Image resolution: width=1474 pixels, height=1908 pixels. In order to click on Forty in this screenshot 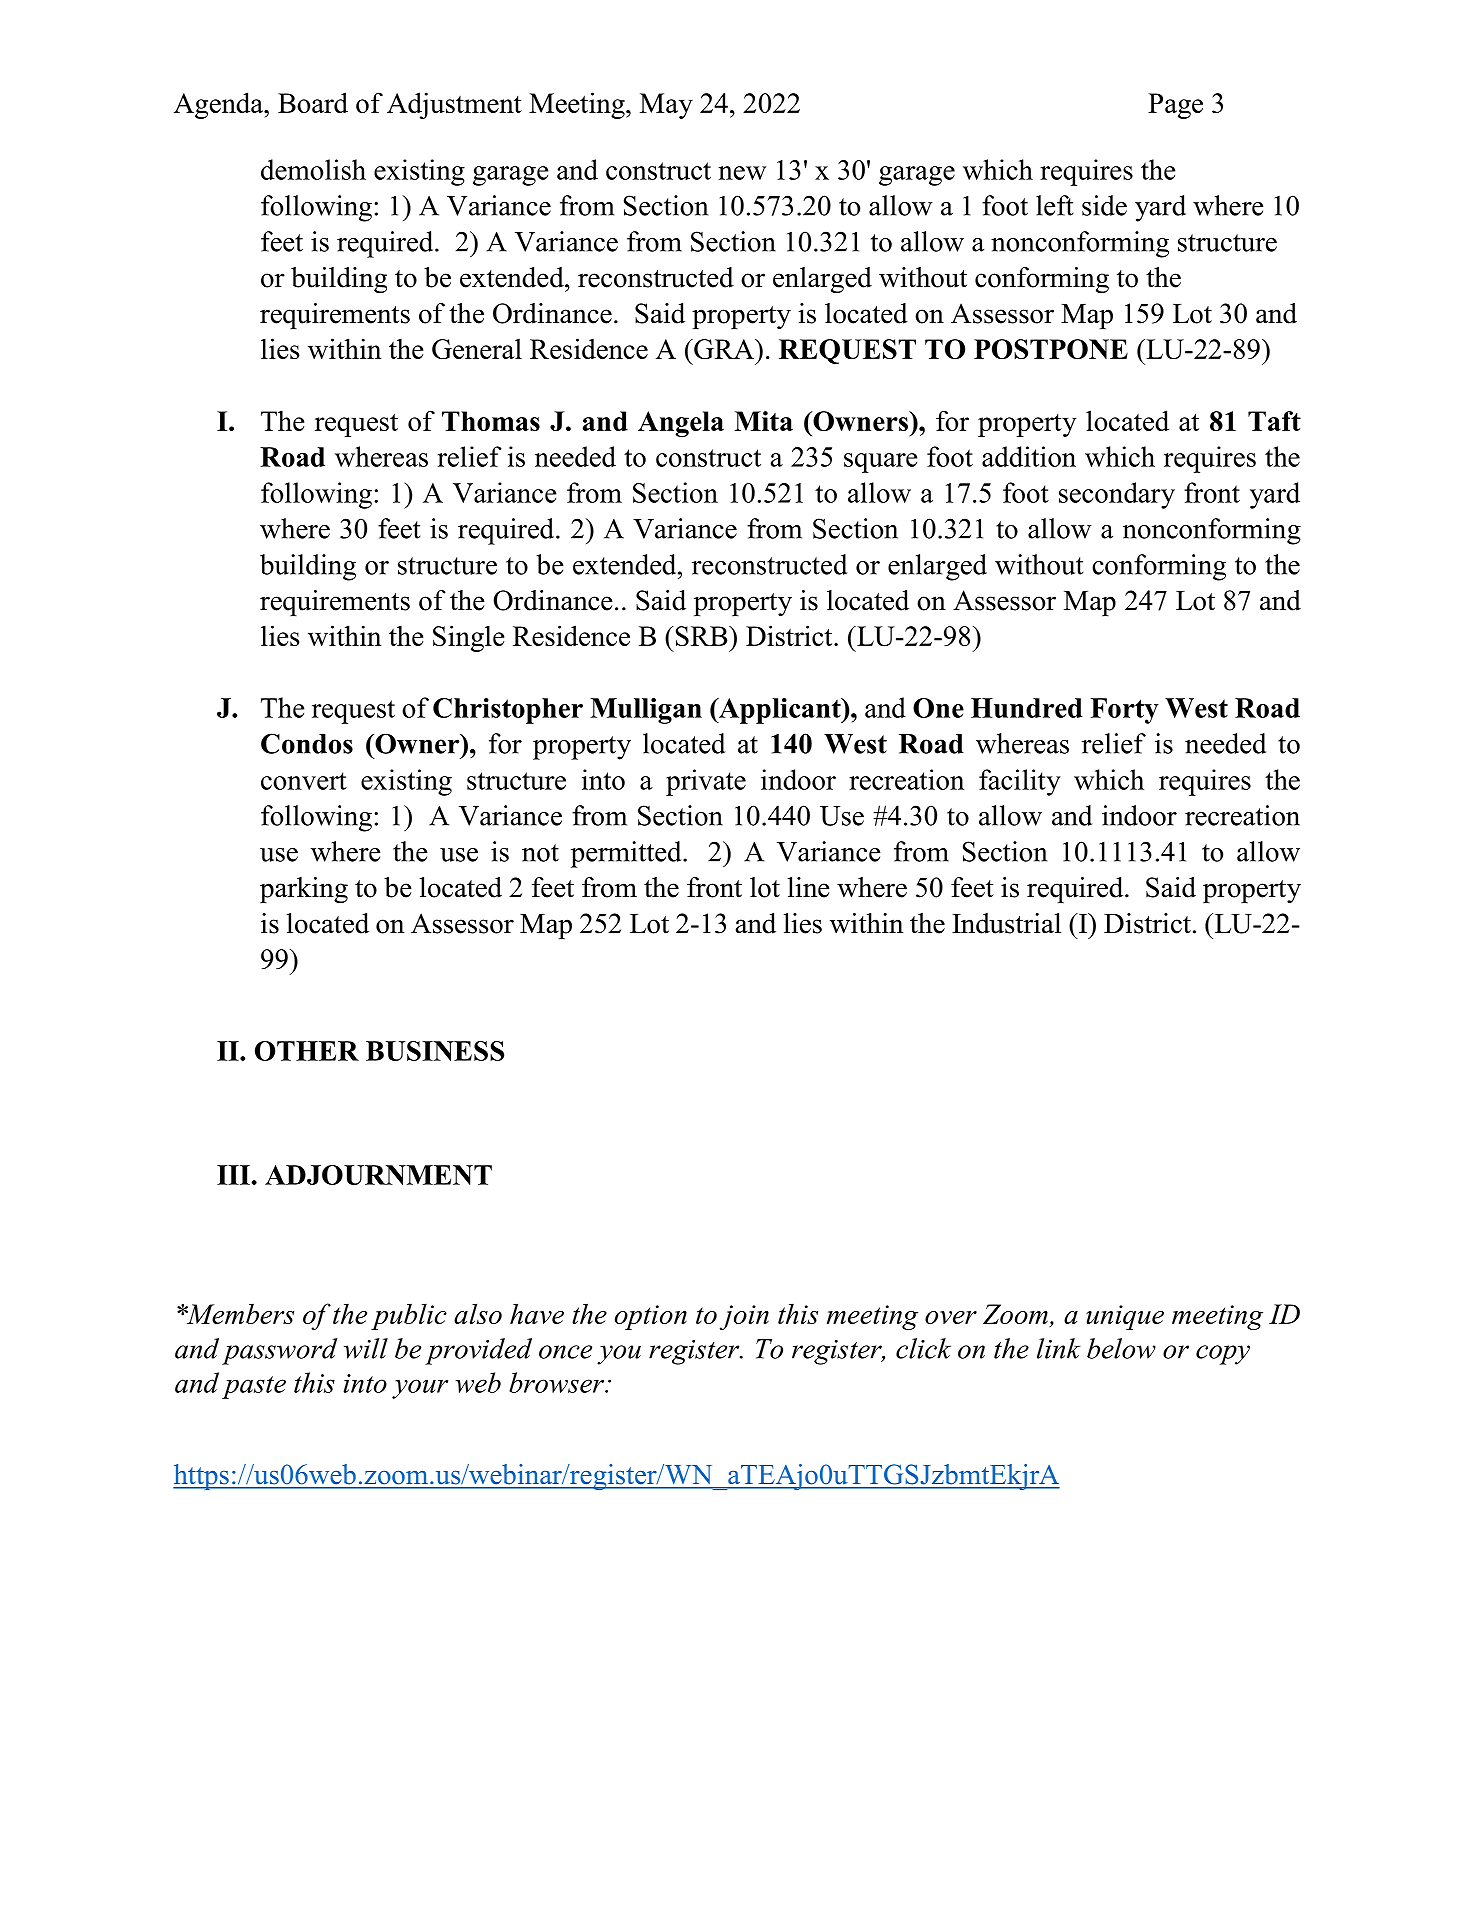, I will do `click(1125, 711)`.
